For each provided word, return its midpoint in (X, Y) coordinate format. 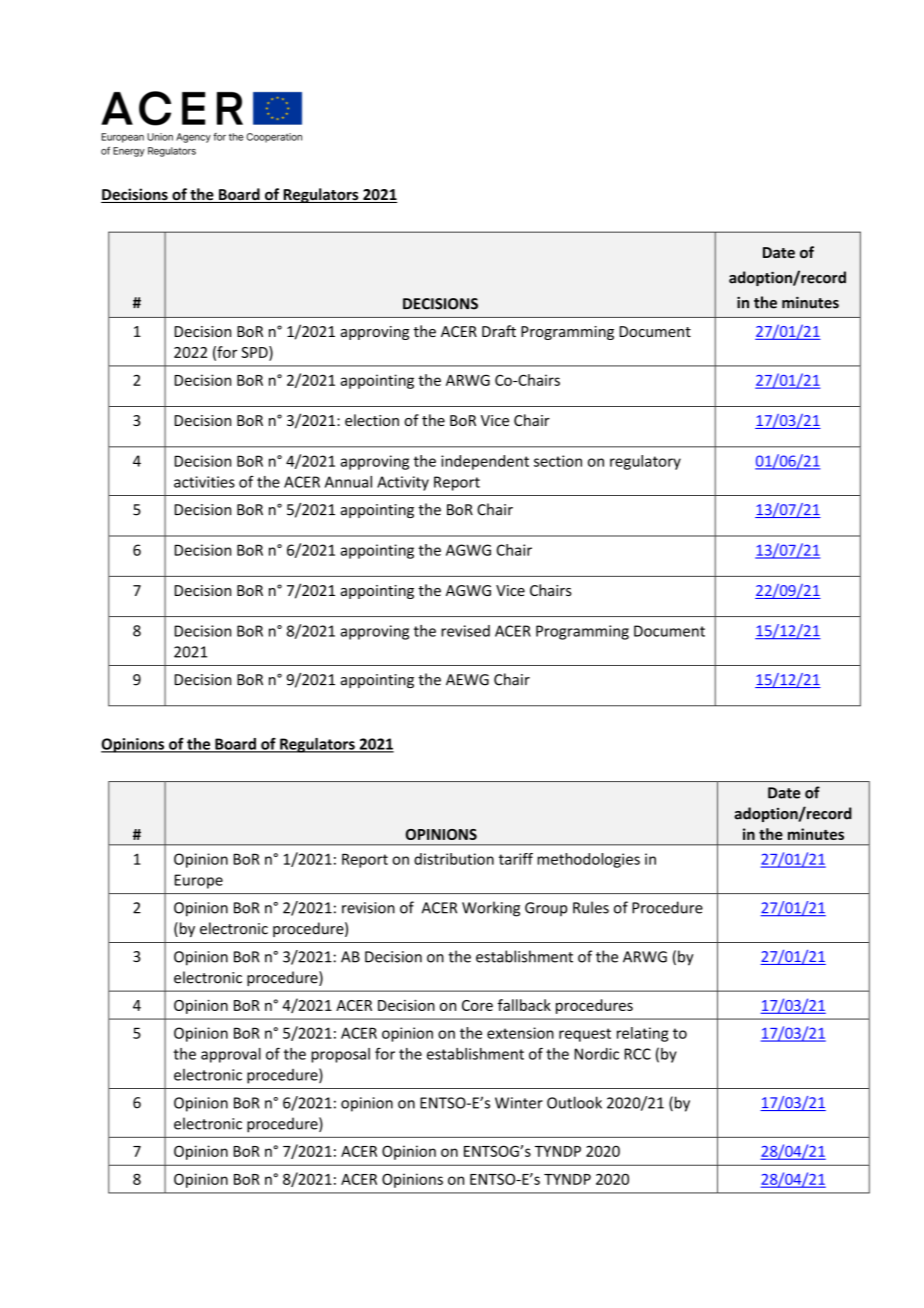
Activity (403, 483)
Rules (591, 907)
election (372, 420)
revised (465, 631)
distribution (454, 859)
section (558, 461)
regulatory (645, 462)
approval (231, 1055)
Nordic (597, 1054)
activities (204, 482)
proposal (340, 1055)
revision (368, 908)
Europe (199, 881)
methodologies (588, 860)
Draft (499, 331)
